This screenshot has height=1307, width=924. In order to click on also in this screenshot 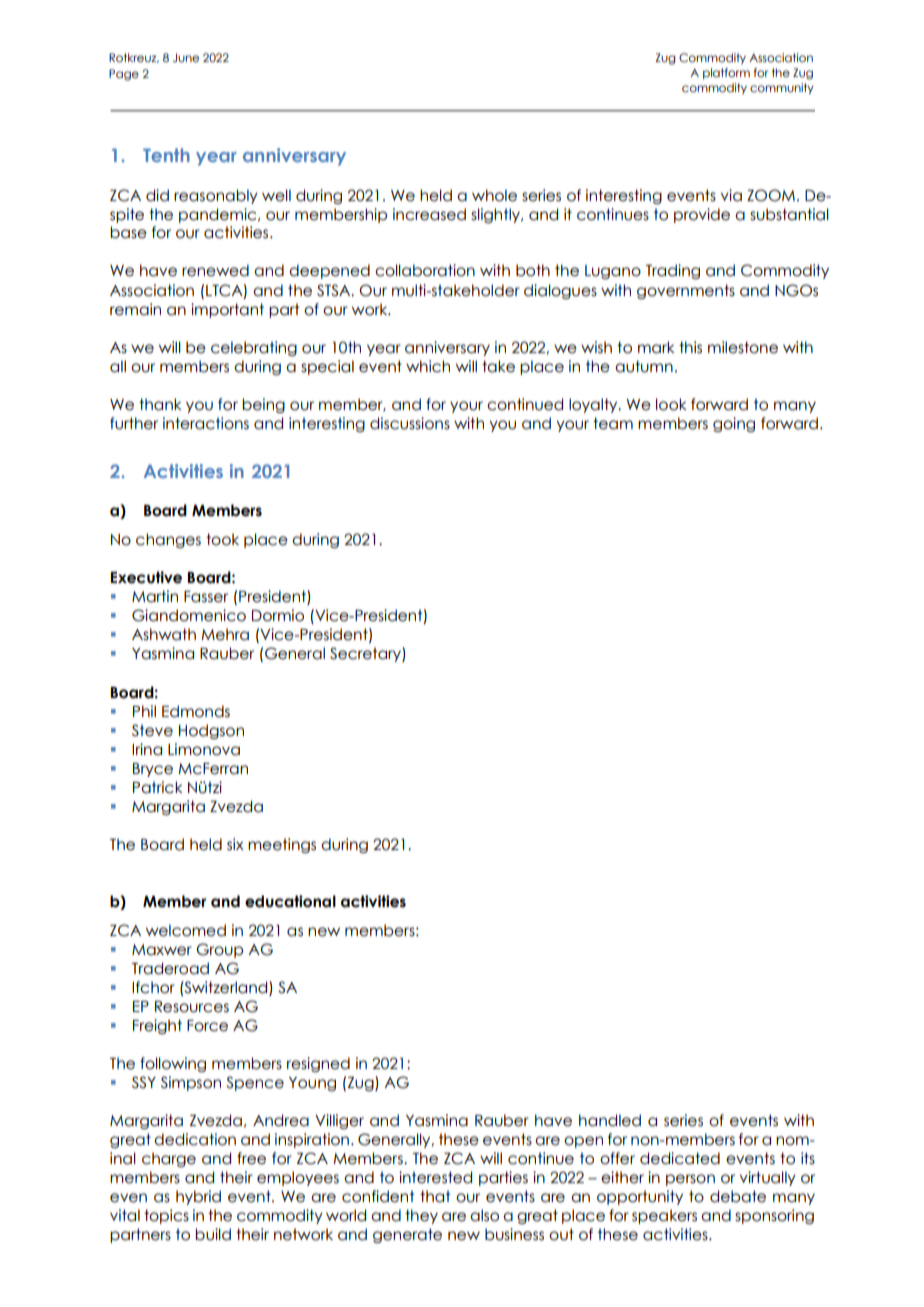, I will do `click(484, 1215)`.
